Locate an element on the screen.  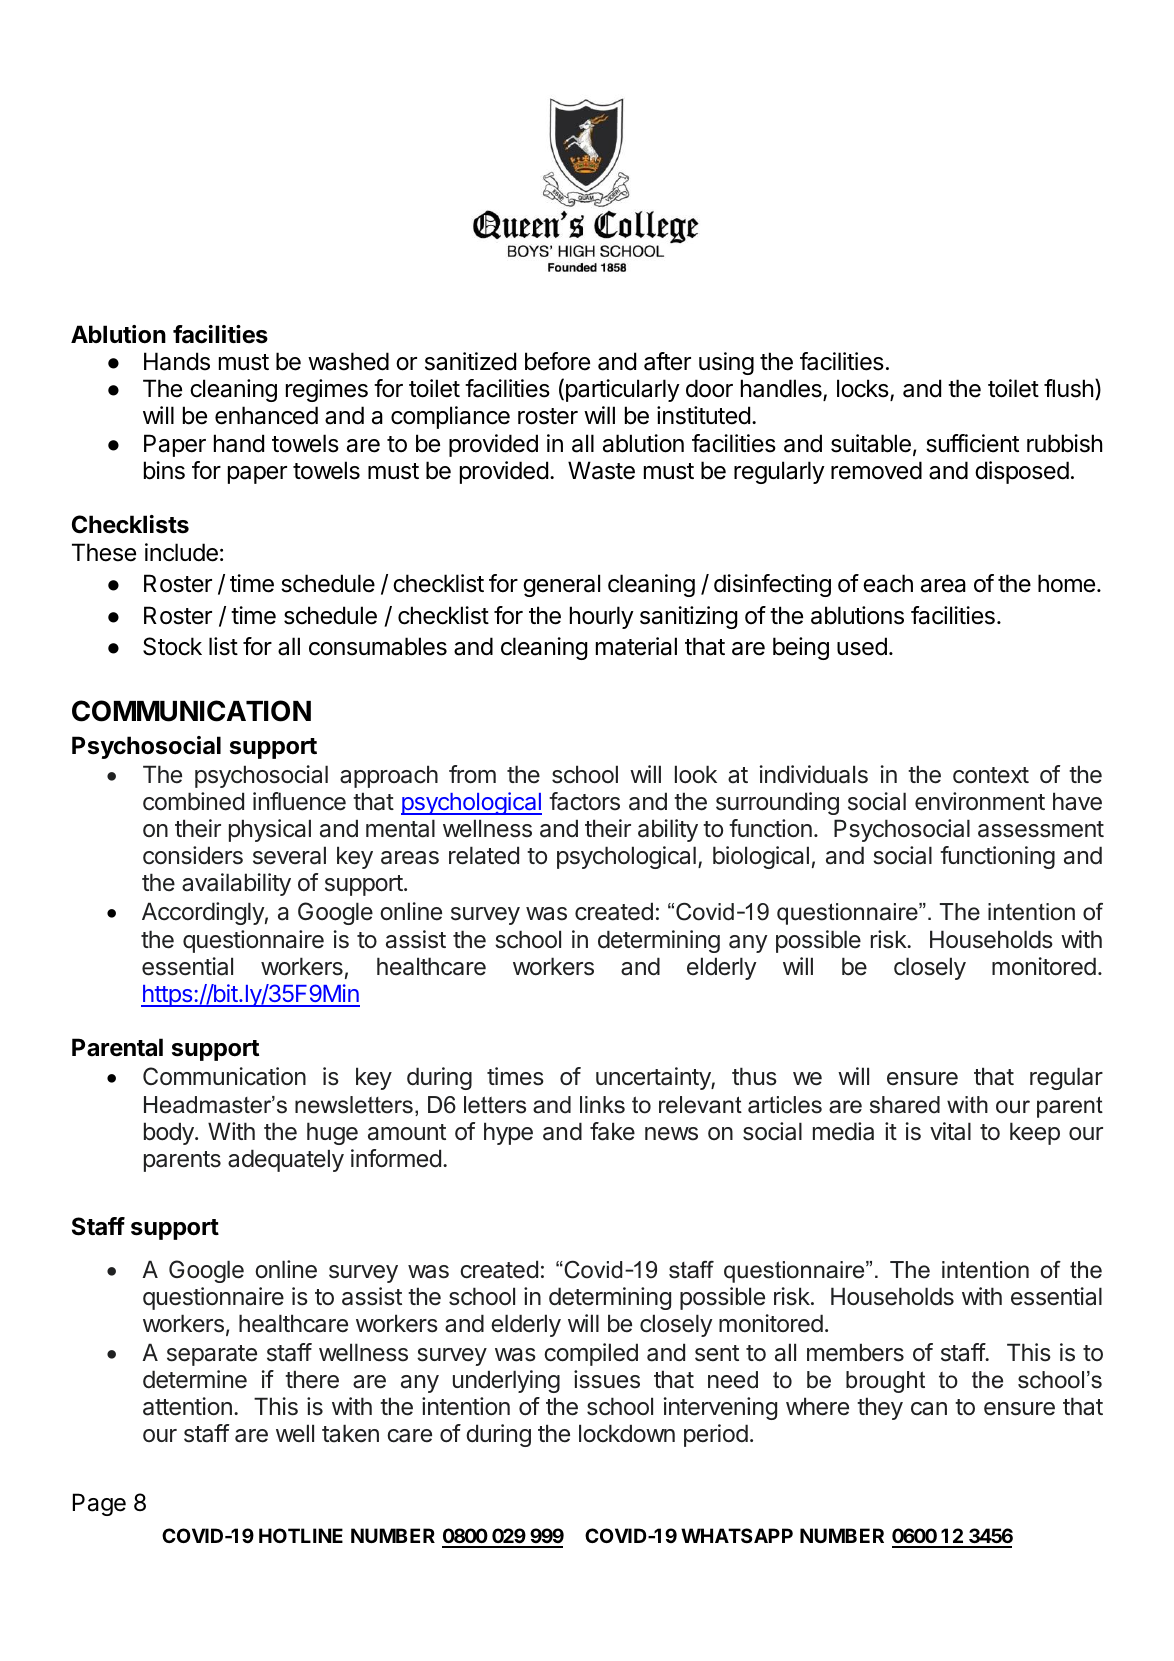
before is located at coordinates (557, 361).
